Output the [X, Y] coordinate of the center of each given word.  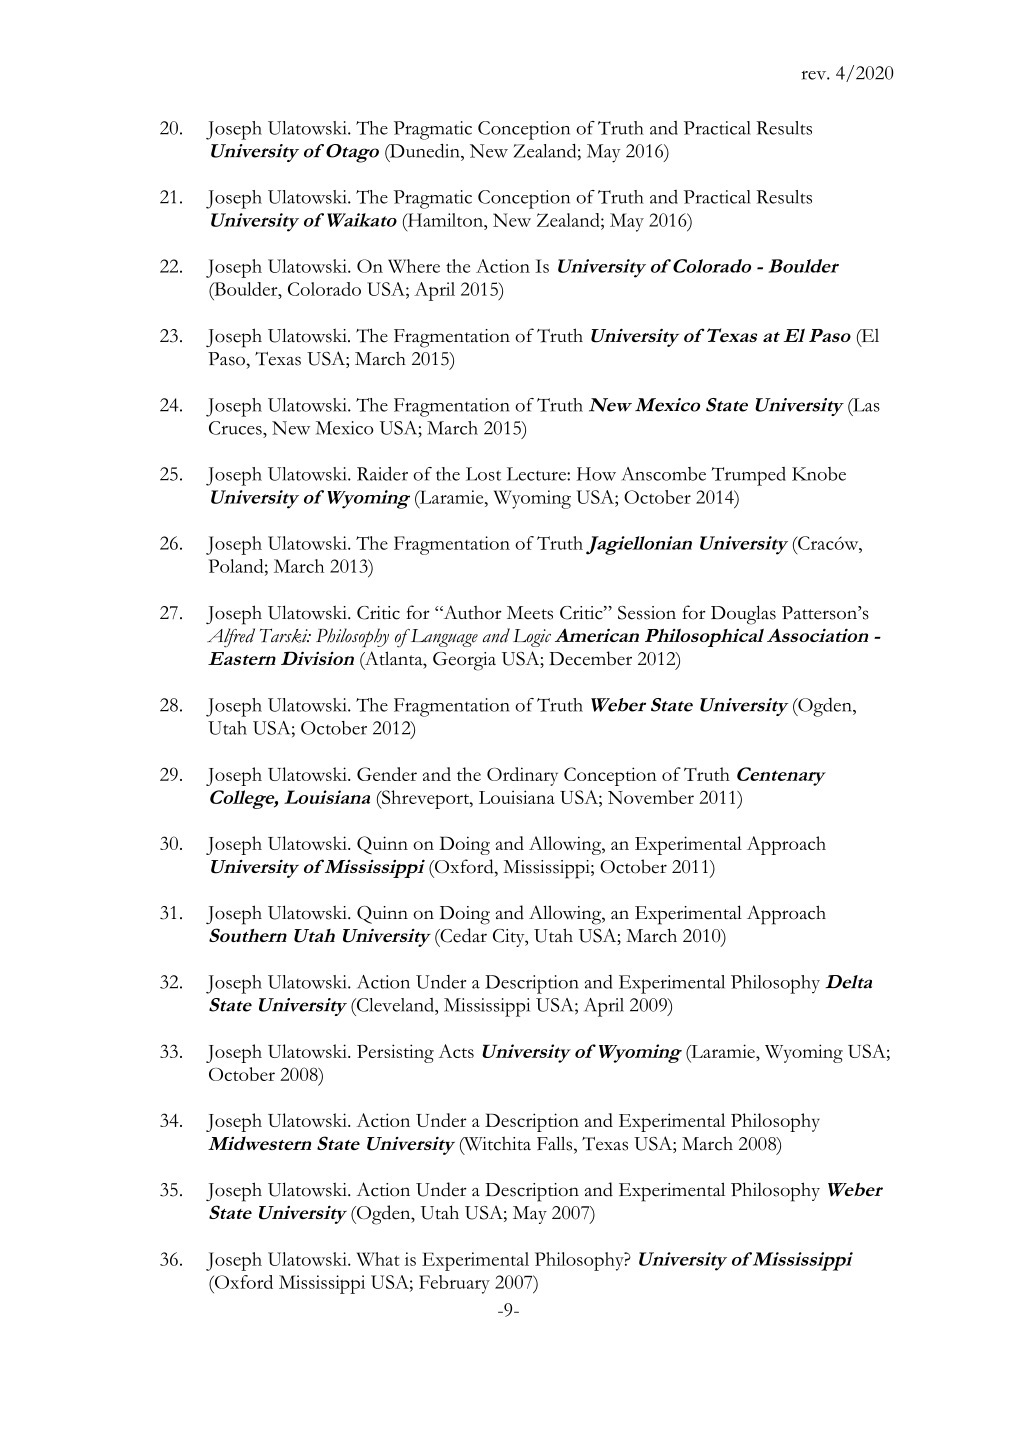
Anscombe [663, 474]
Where [414, 266]
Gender [387, 774]
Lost [483, 474]
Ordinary [522, 776]
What [378, 1259]
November [651, 797]
